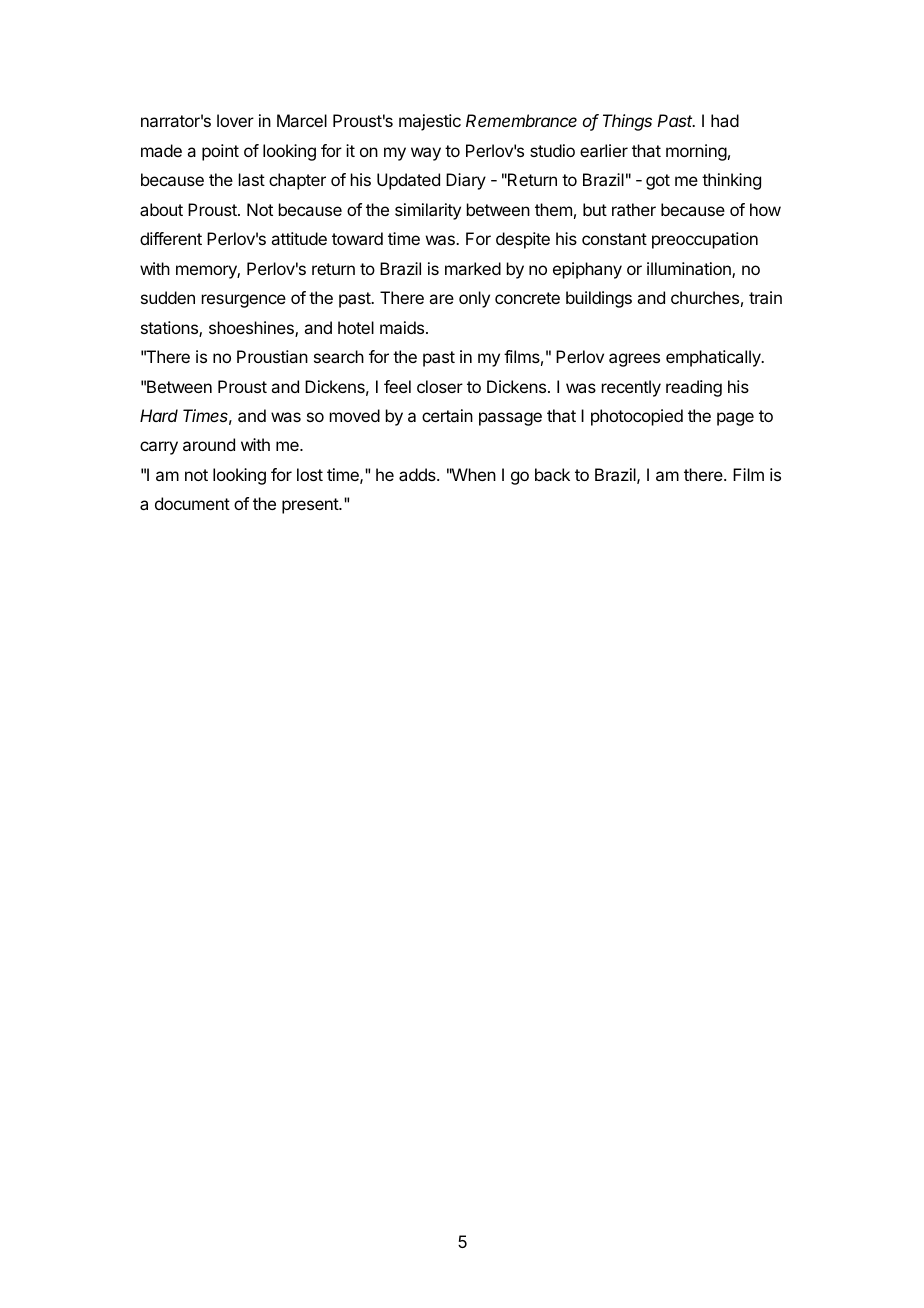  I want to click on reading, so click(694, 388).
